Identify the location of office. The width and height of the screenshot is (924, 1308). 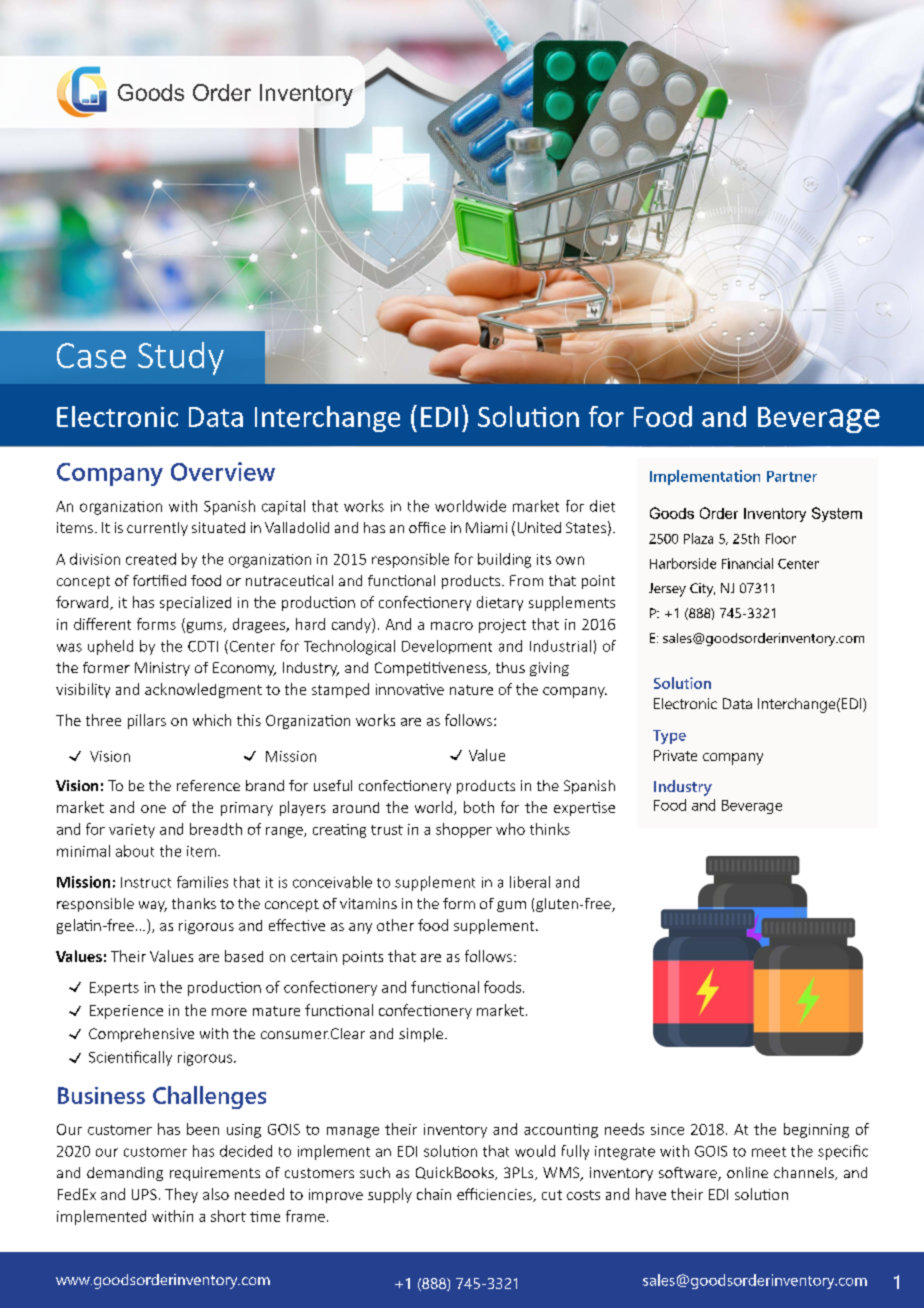
(427, 527).
